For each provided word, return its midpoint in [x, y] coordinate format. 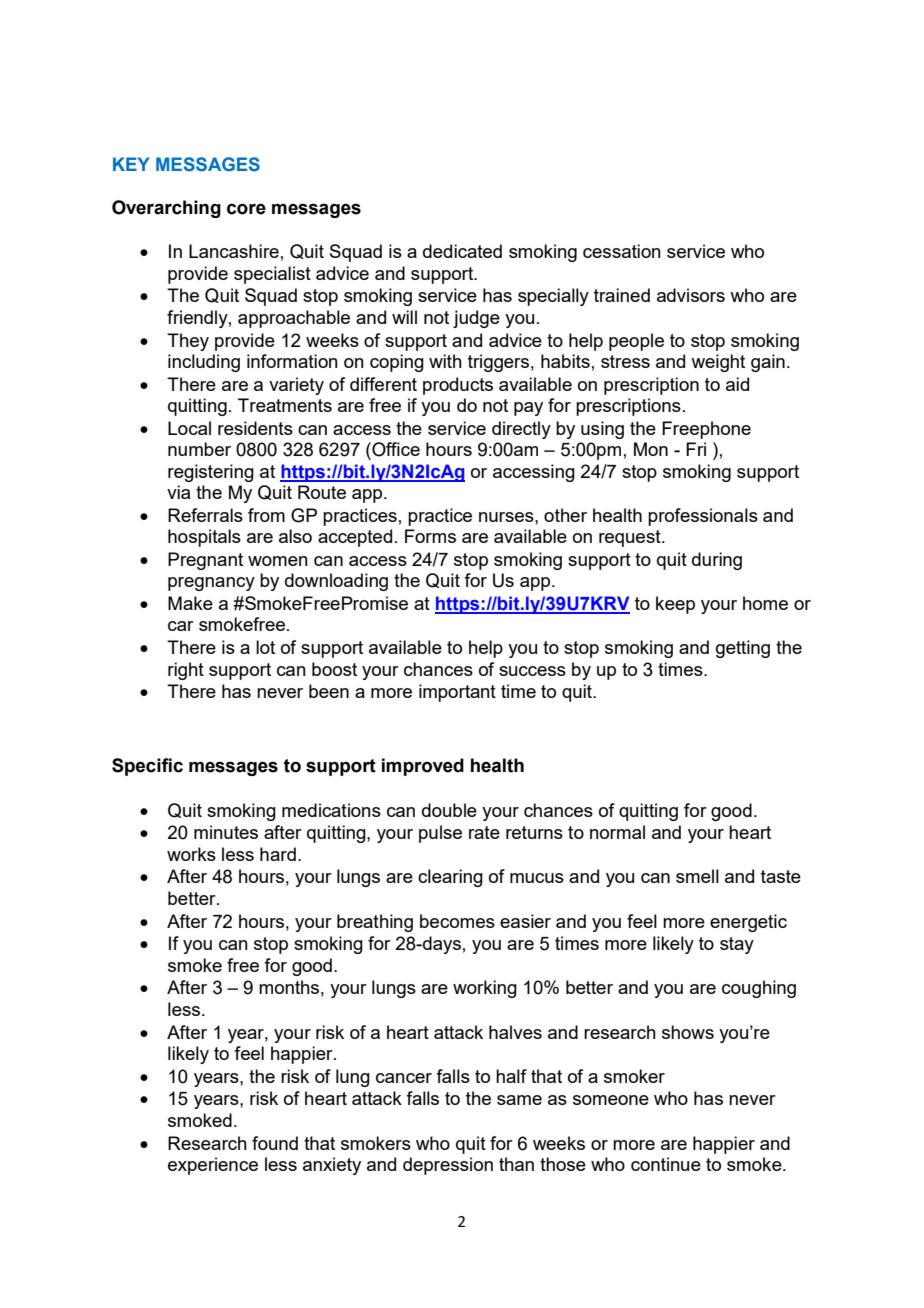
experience [213, 1166]
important [457, 693]
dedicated [462, 251]
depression [448, 1166]
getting [743, 649]
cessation [622, 251]
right [186, 671]
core [246, 209]
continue [666, 1164]
